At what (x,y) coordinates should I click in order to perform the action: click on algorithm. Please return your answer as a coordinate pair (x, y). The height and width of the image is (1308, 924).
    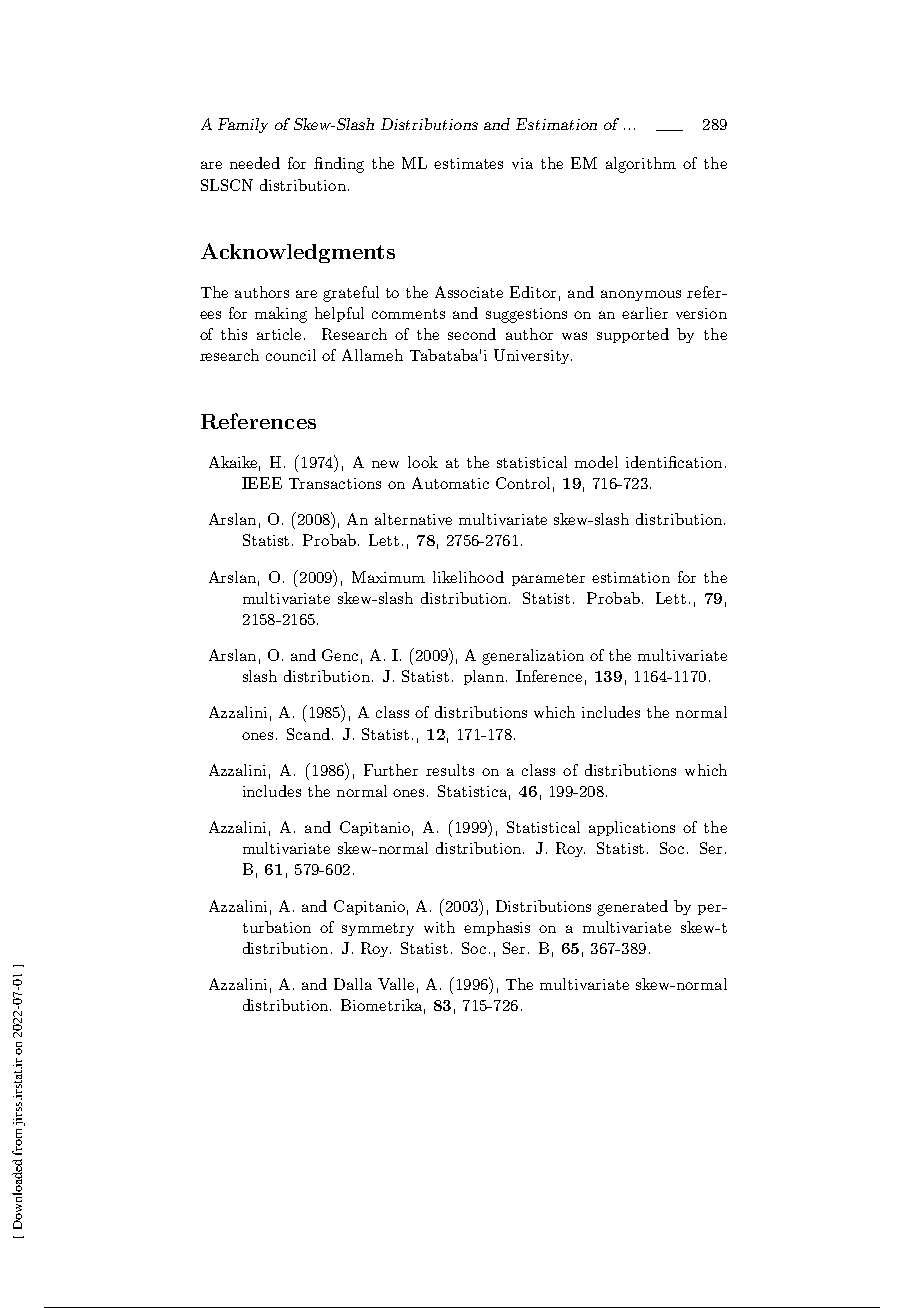
    Looking at the image, I should click on (641, 165).
